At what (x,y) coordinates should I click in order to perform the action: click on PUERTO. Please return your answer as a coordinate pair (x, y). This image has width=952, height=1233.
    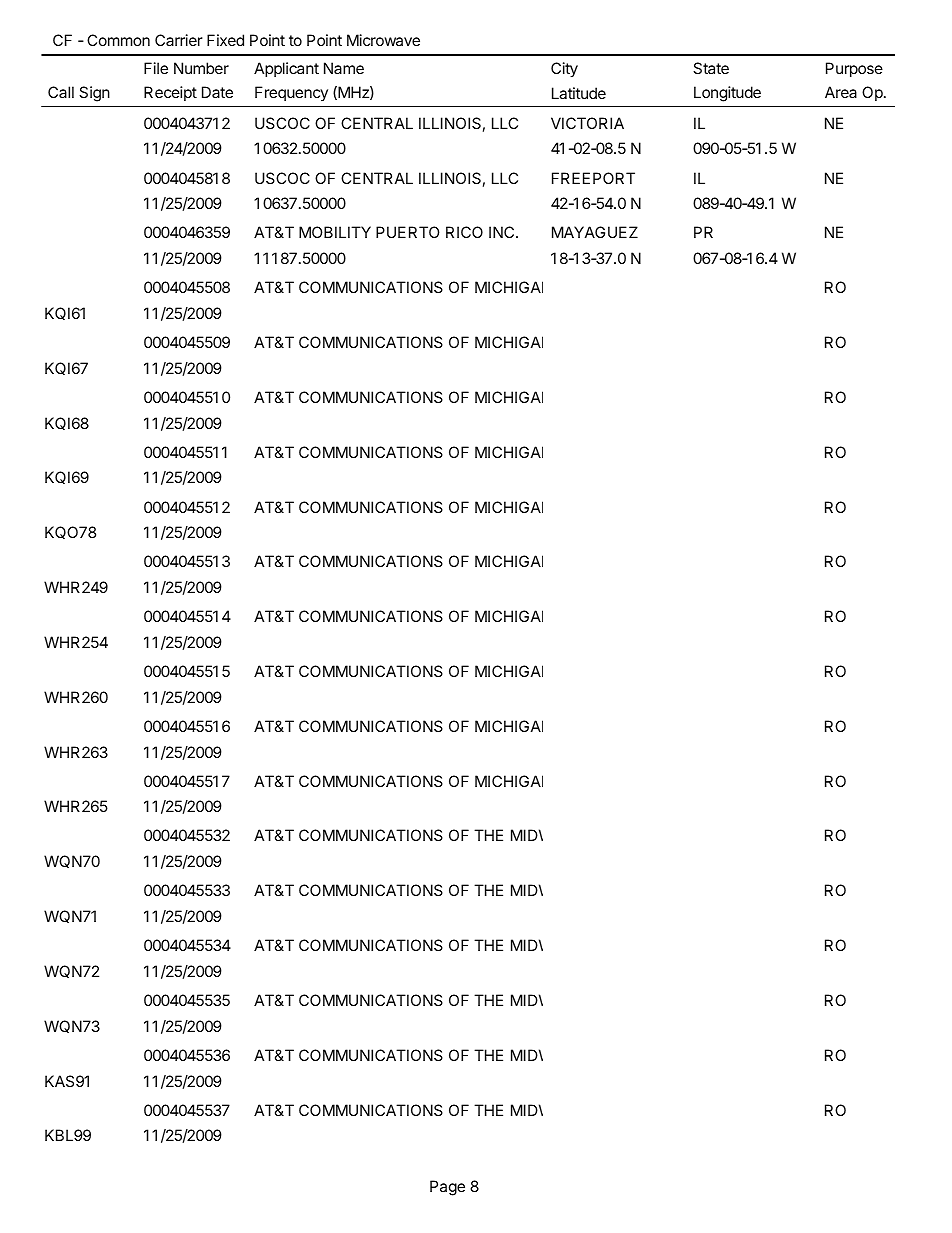
    Looking at the image, I should click on (407, 232).
